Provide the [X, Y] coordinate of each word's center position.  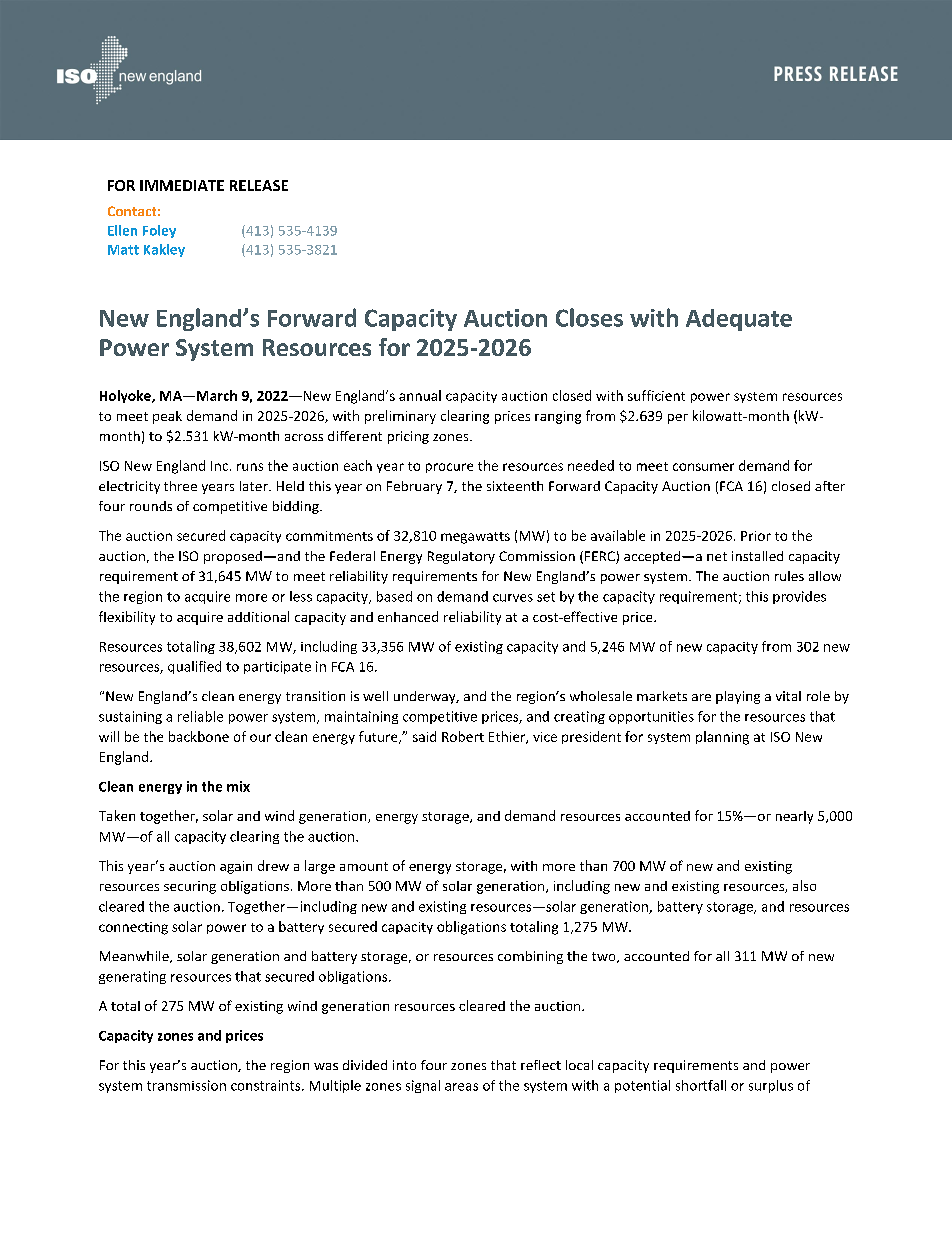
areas [461, 1087]
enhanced [408, 616]
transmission [186, 1085]
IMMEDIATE [182, 185]
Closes [589, 317]
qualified [194, 667]
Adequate [739, 320]
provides [799, 597]
